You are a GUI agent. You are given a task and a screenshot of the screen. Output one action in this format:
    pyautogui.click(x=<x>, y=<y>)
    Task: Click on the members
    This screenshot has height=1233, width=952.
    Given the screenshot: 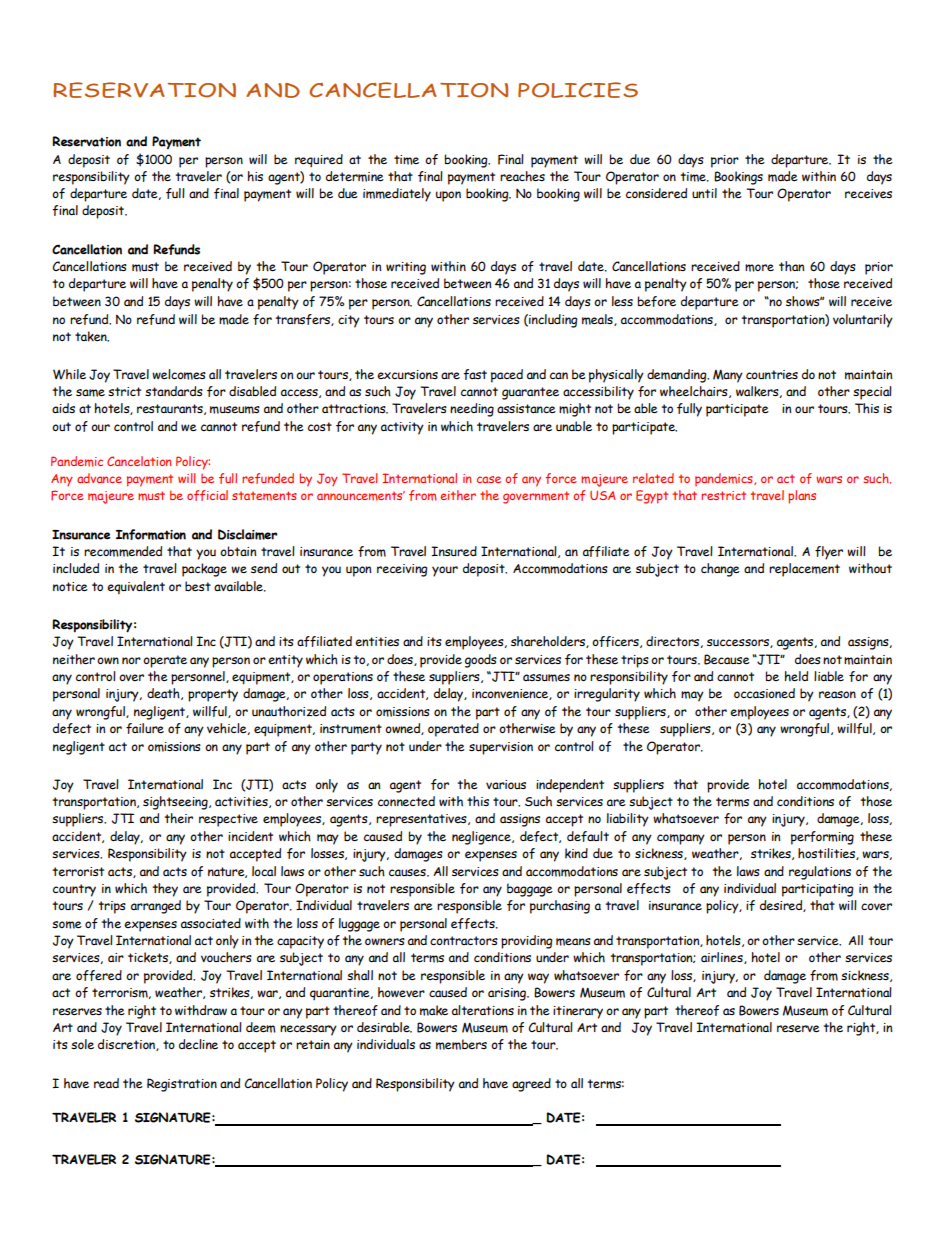 What is the action you would take?
    pyautogui.click(x=461, y=1044)
